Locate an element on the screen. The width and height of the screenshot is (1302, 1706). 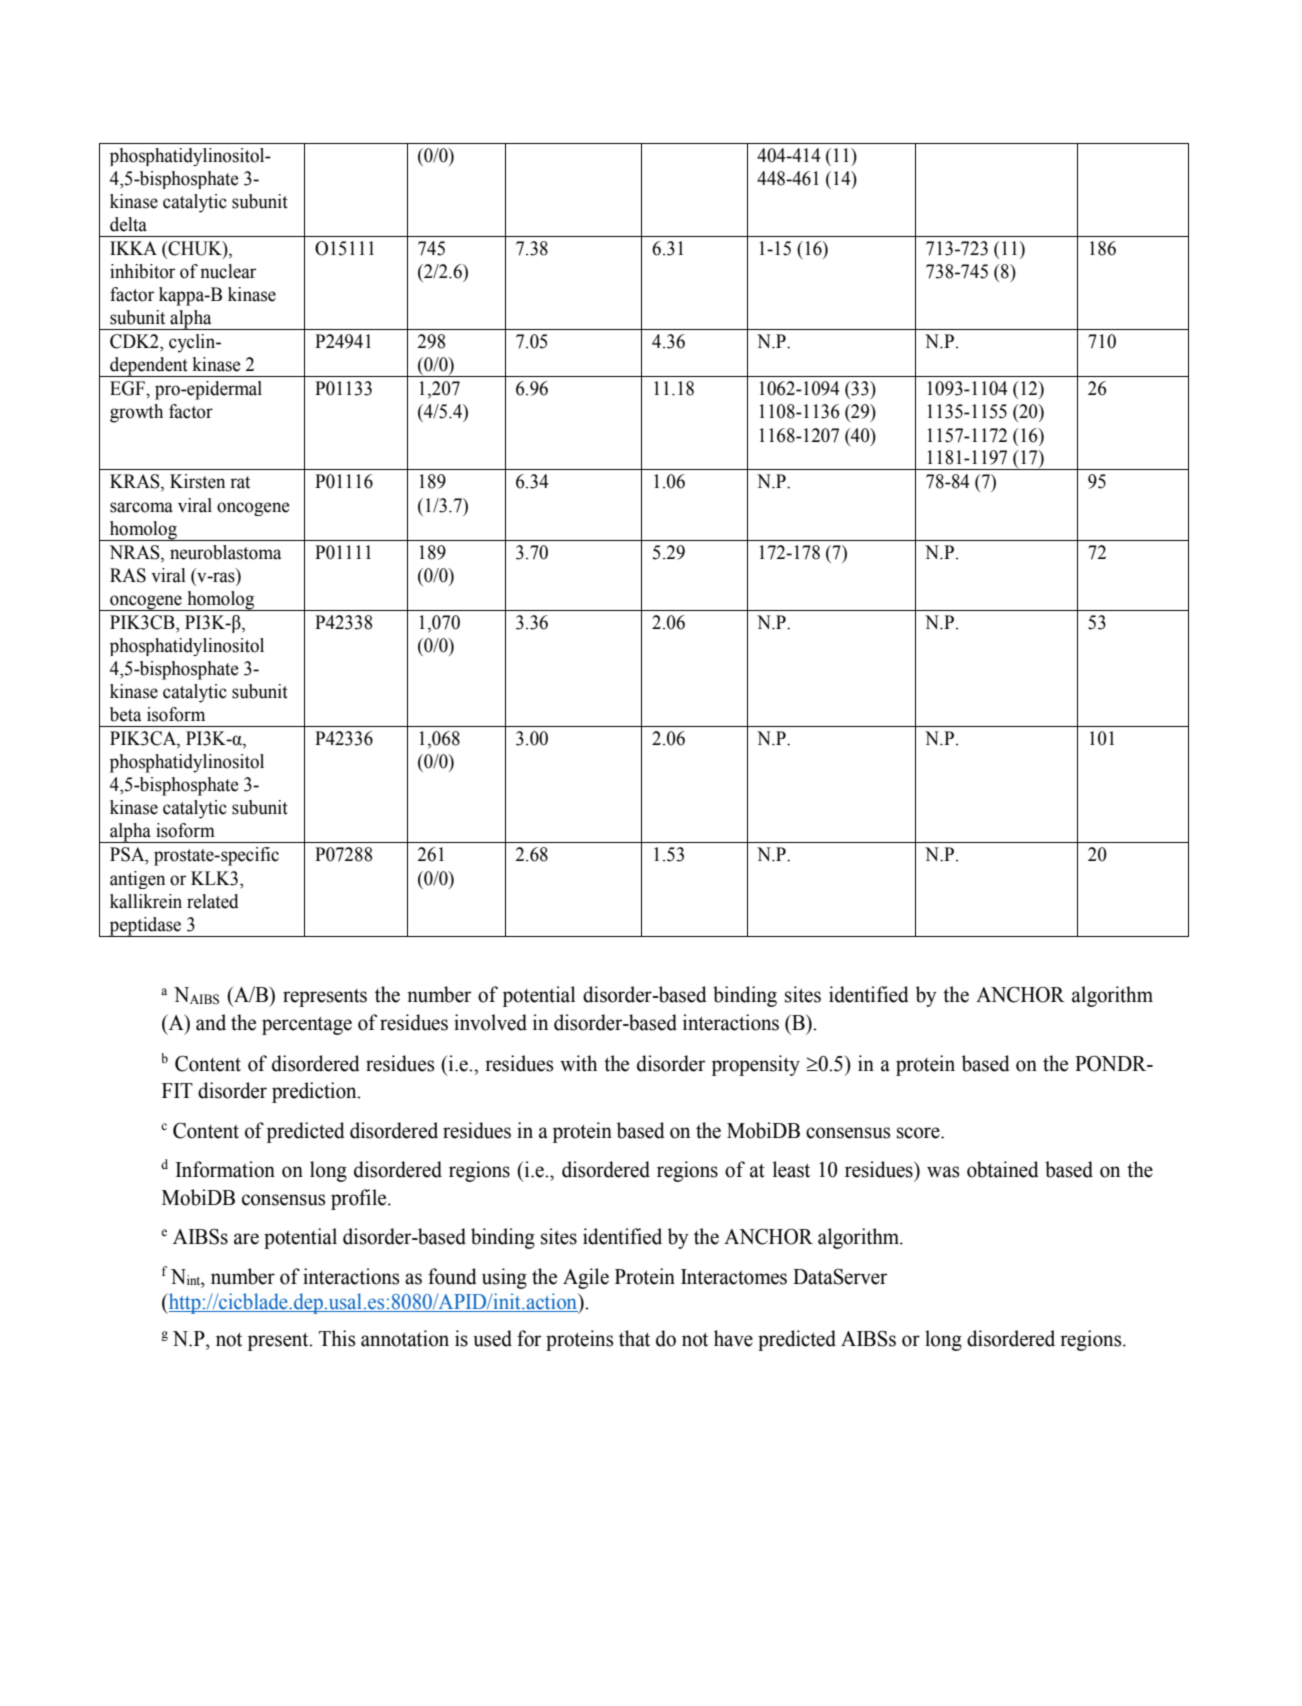
rat is located at coordinates (240, 482).
